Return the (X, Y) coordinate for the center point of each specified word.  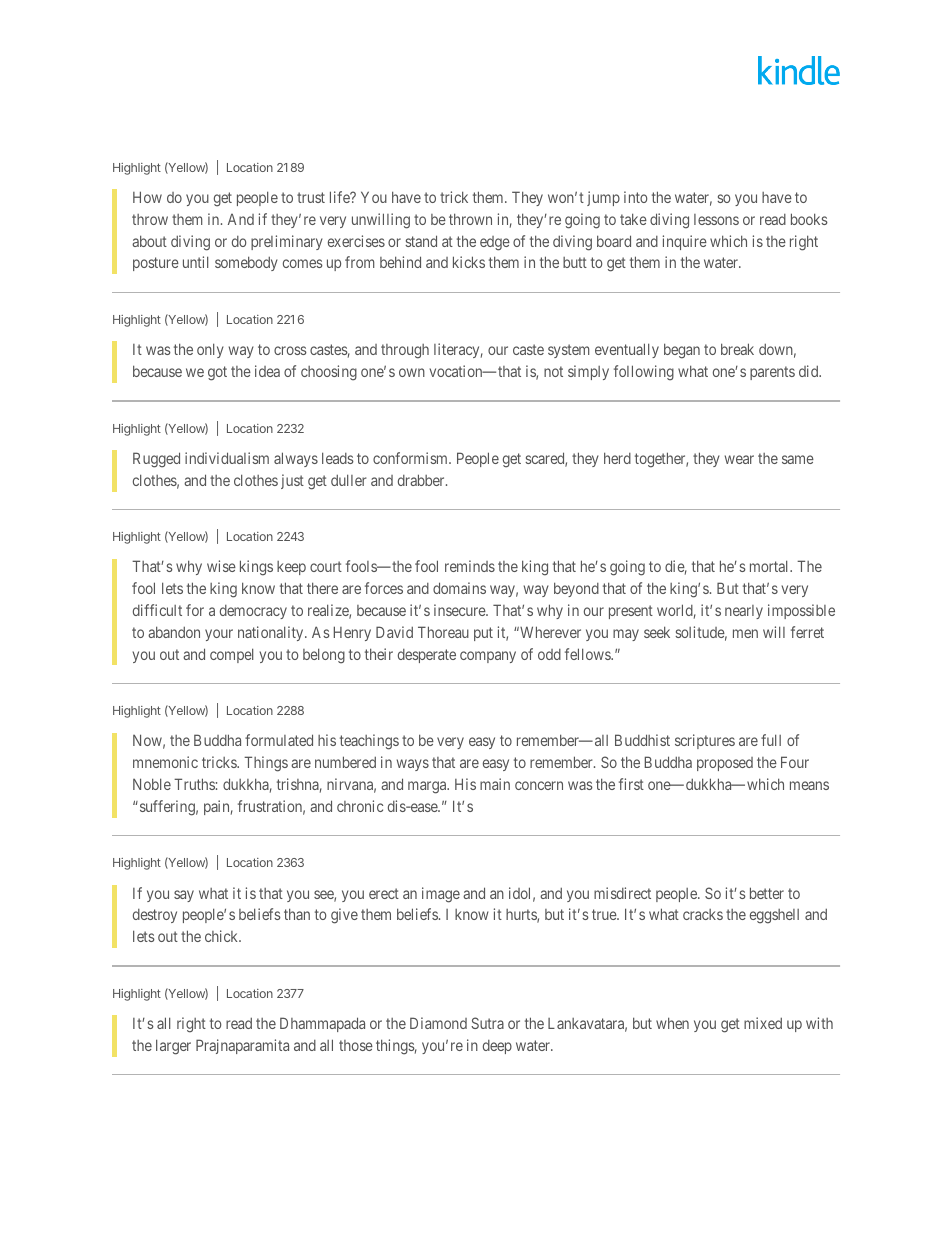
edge (495, 243)
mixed (763, 1023)
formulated (279, 740)
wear (739, 459)
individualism (227, 458)
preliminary (287, 242)
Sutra (487, 1023)
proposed (725, 764)
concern (539, 785)
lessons (716, 219)
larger (173, 1047)
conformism (411, 458)
